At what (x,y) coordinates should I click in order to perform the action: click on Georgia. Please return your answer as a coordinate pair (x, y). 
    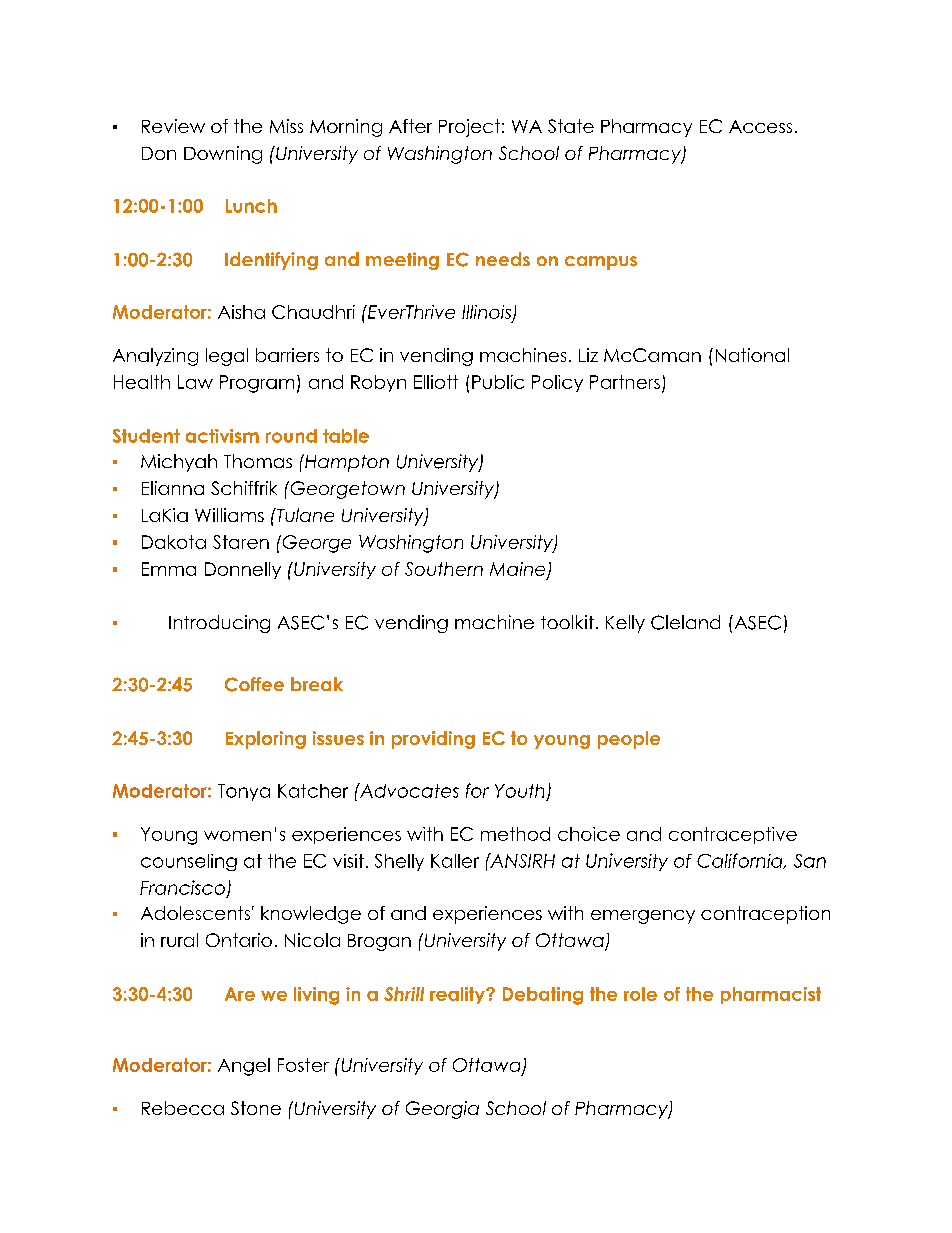
    Looking at the image, I should click on (442, 1110).
